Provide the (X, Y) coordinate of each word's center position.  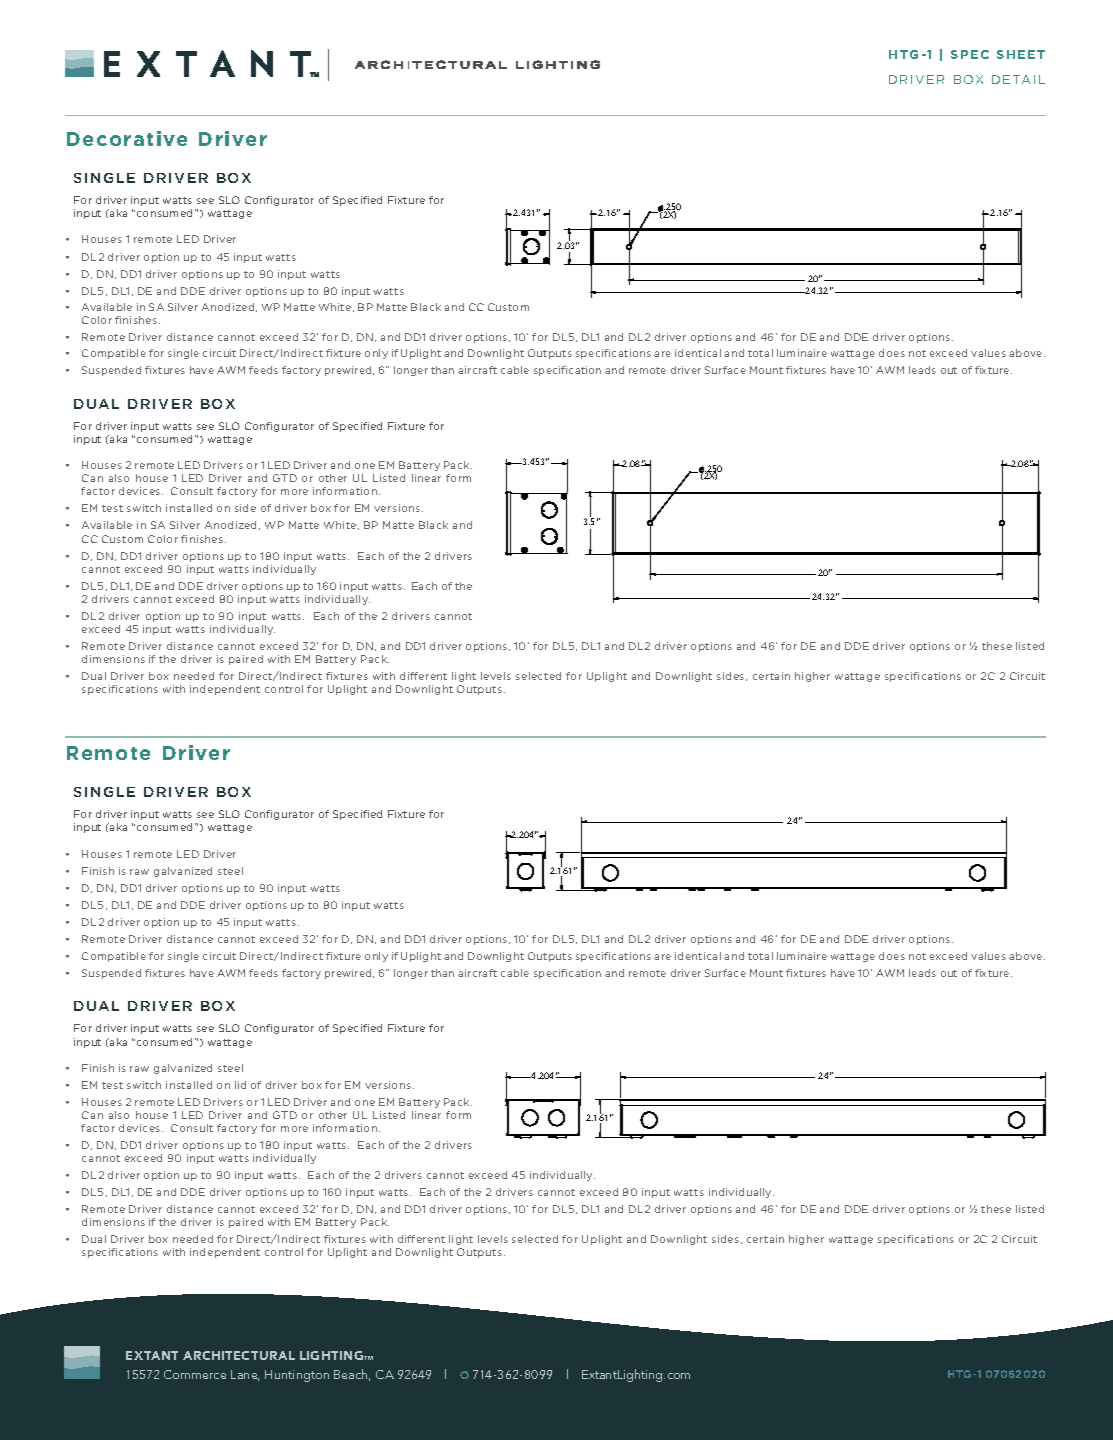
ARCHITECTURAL (239, 1355)
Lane (245, 1375)
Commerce (195, 1374)
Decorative (127, 138)
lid (240, 1085)
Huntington (297, 1376)
